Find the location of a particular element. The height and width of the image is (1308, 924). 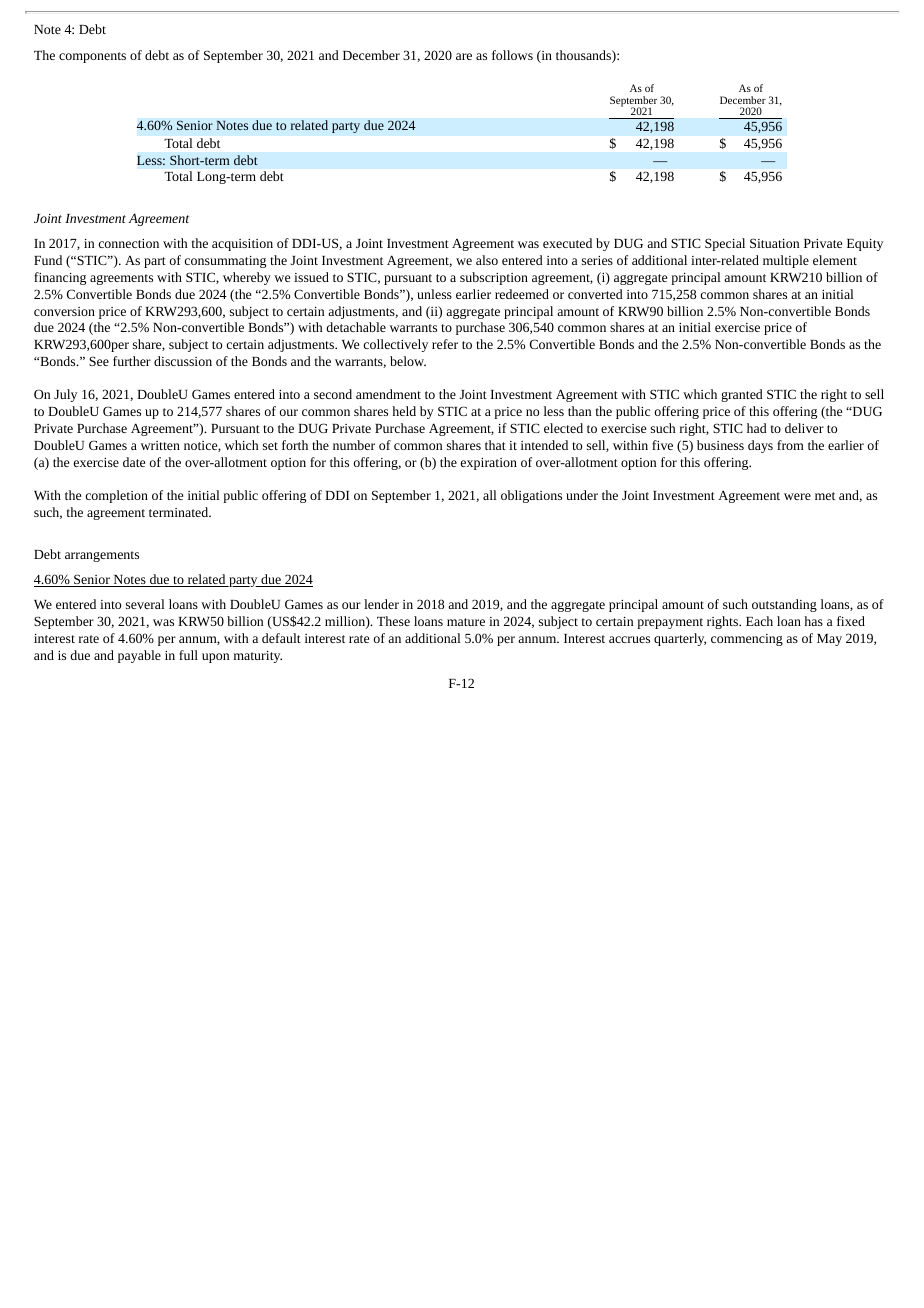

obligations is located at coordinates (531, 496).
